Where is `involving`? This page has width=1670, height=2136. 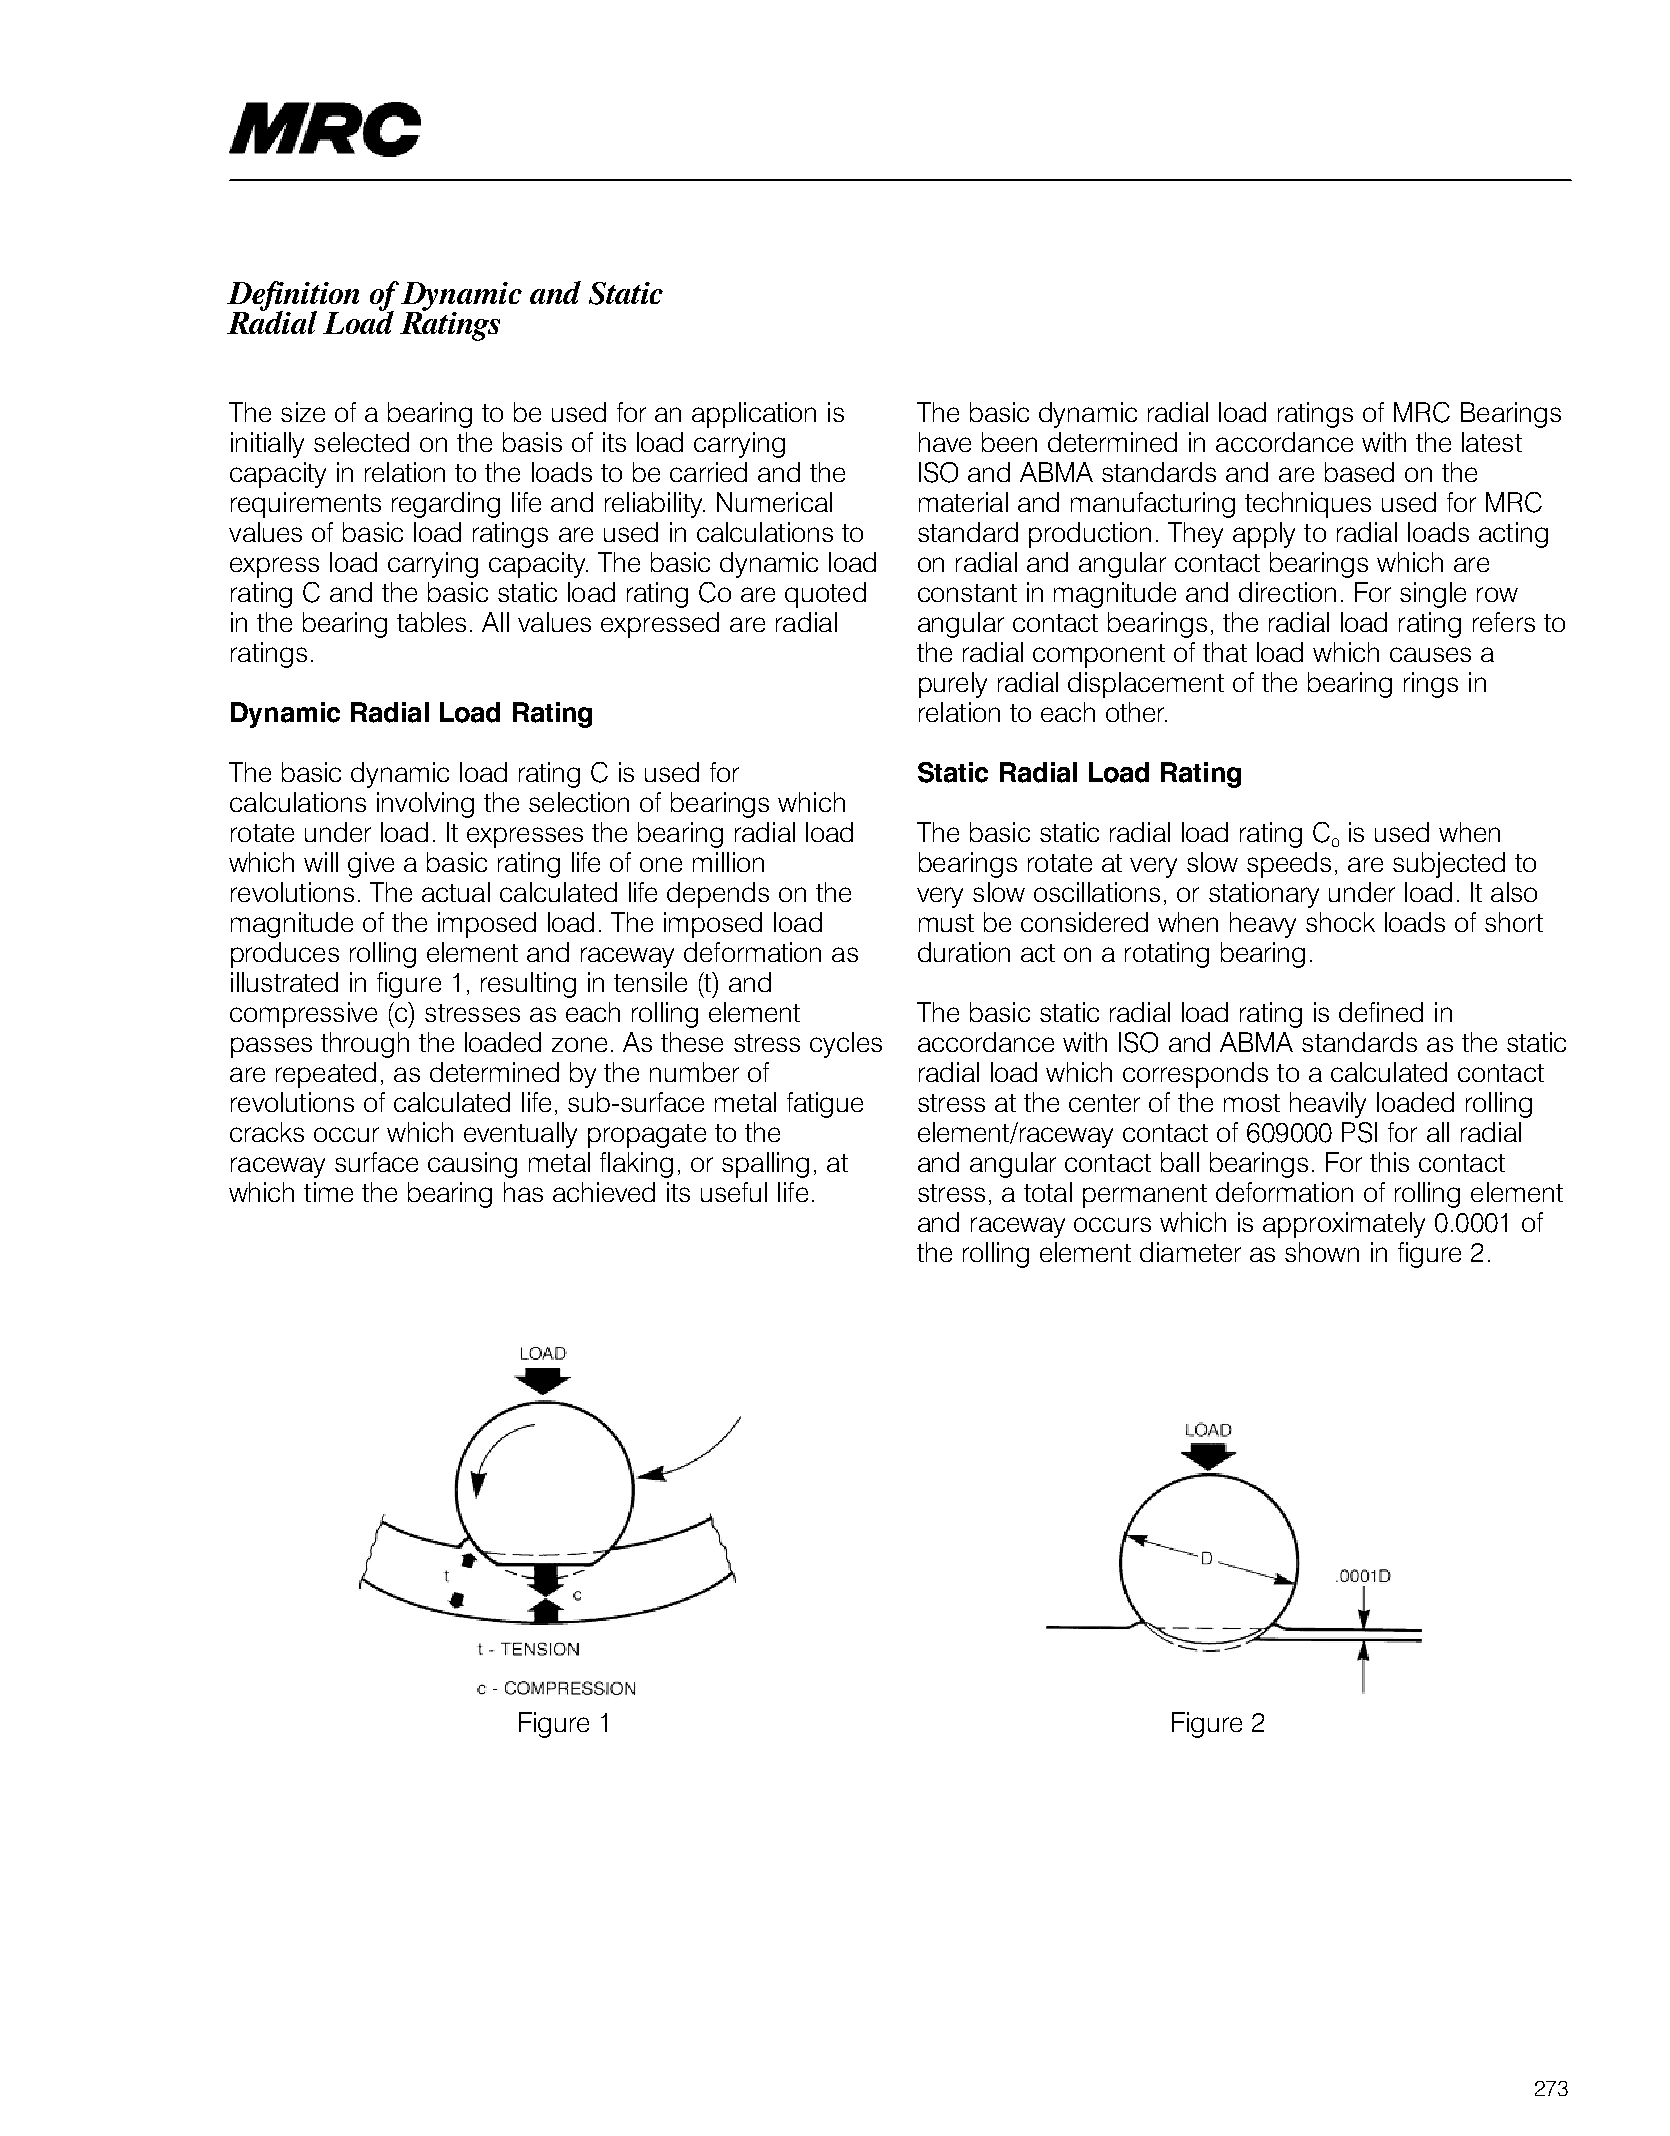
involving is located at coordinates (425, 805).
